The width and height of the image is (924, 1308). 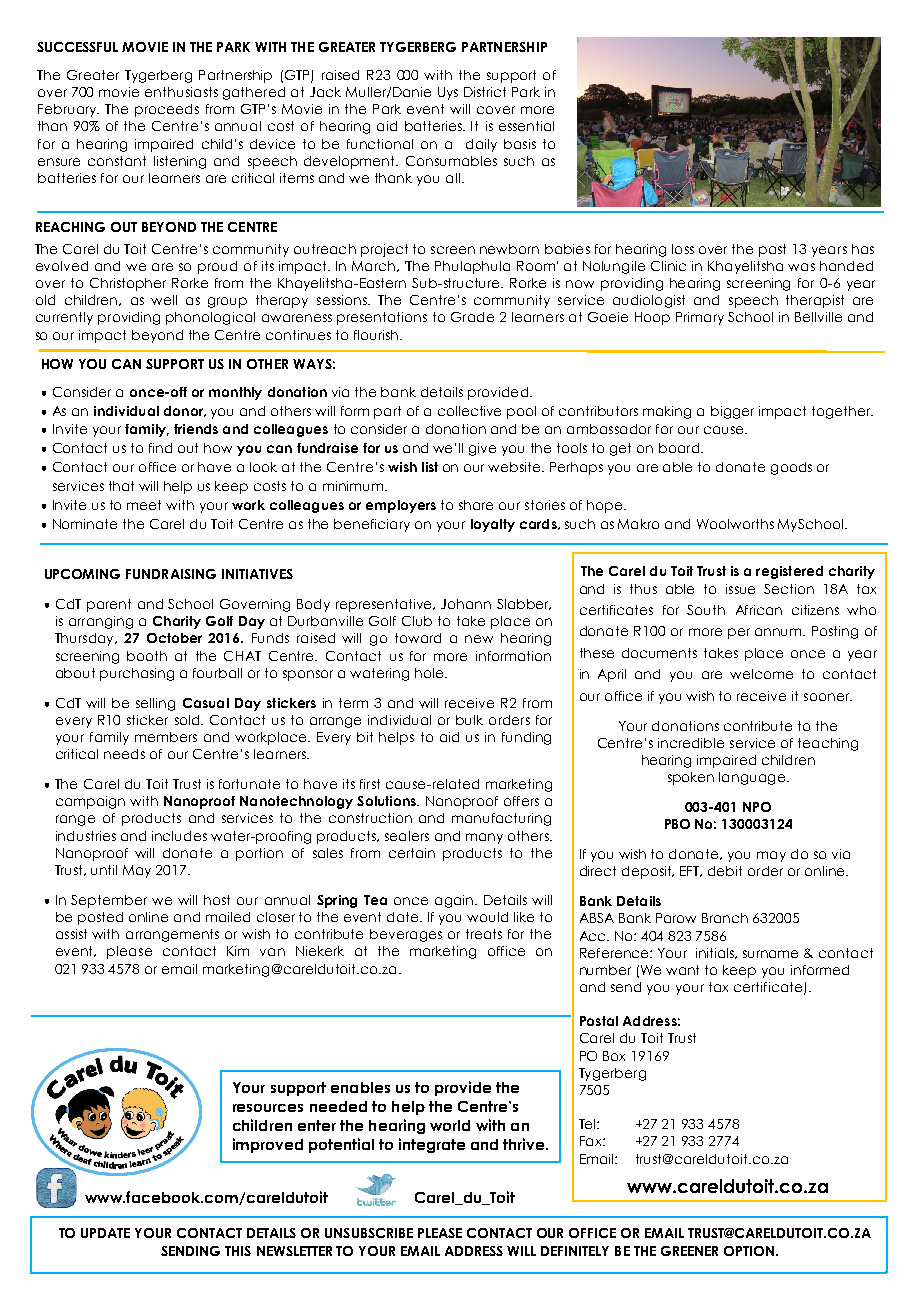 I want to click on booth, so click(x=147, y=656).
